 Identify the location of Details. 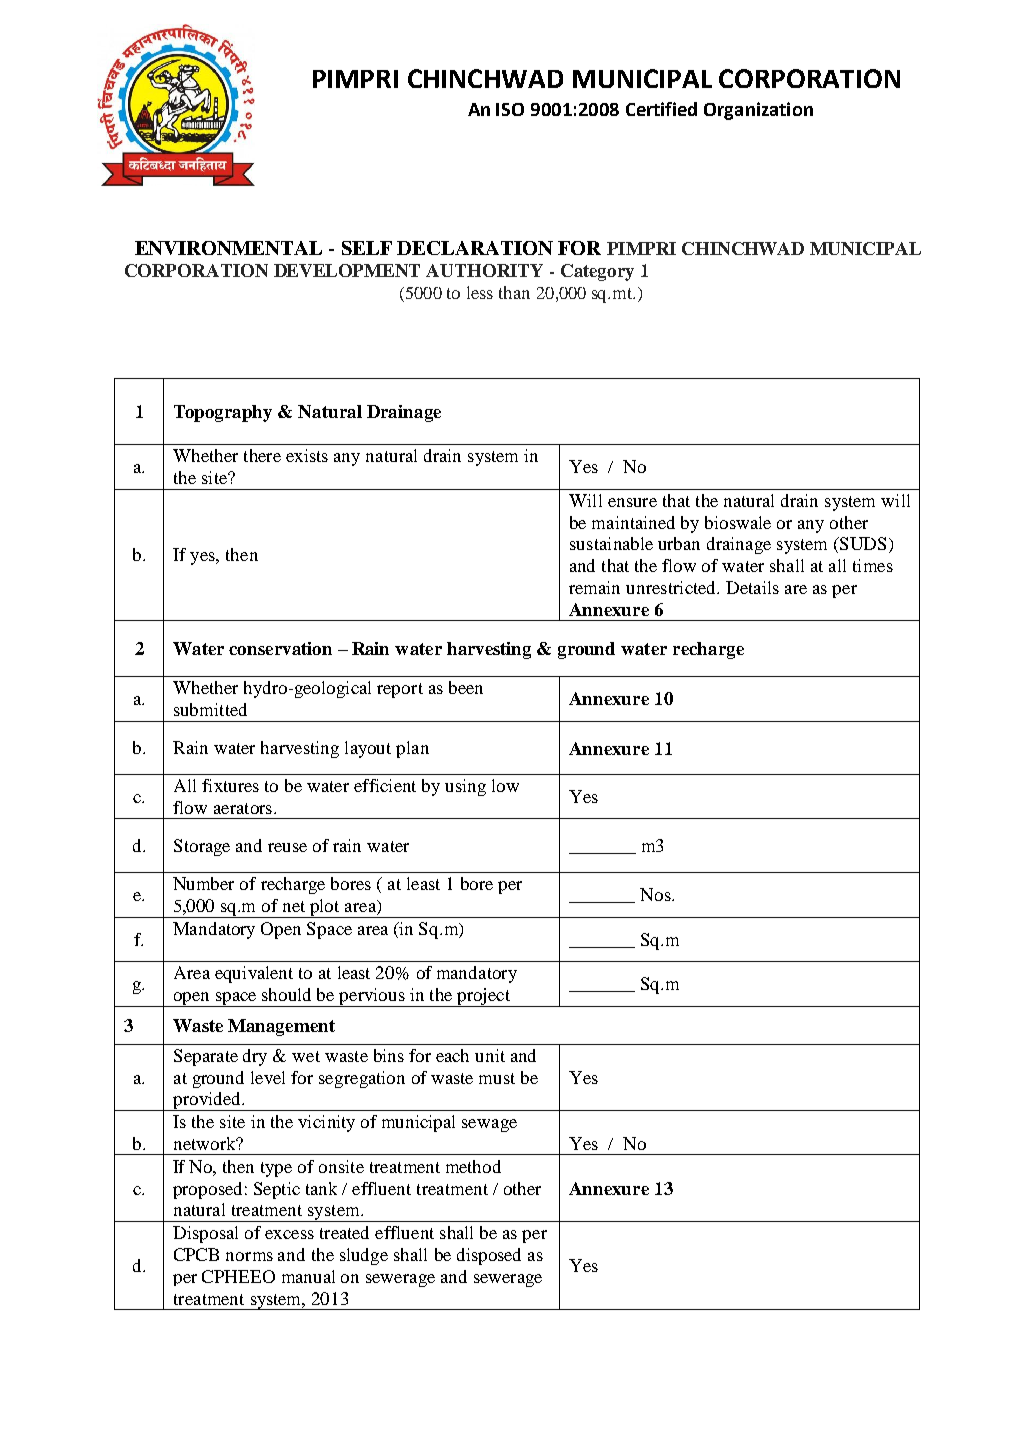
(752, 587).
